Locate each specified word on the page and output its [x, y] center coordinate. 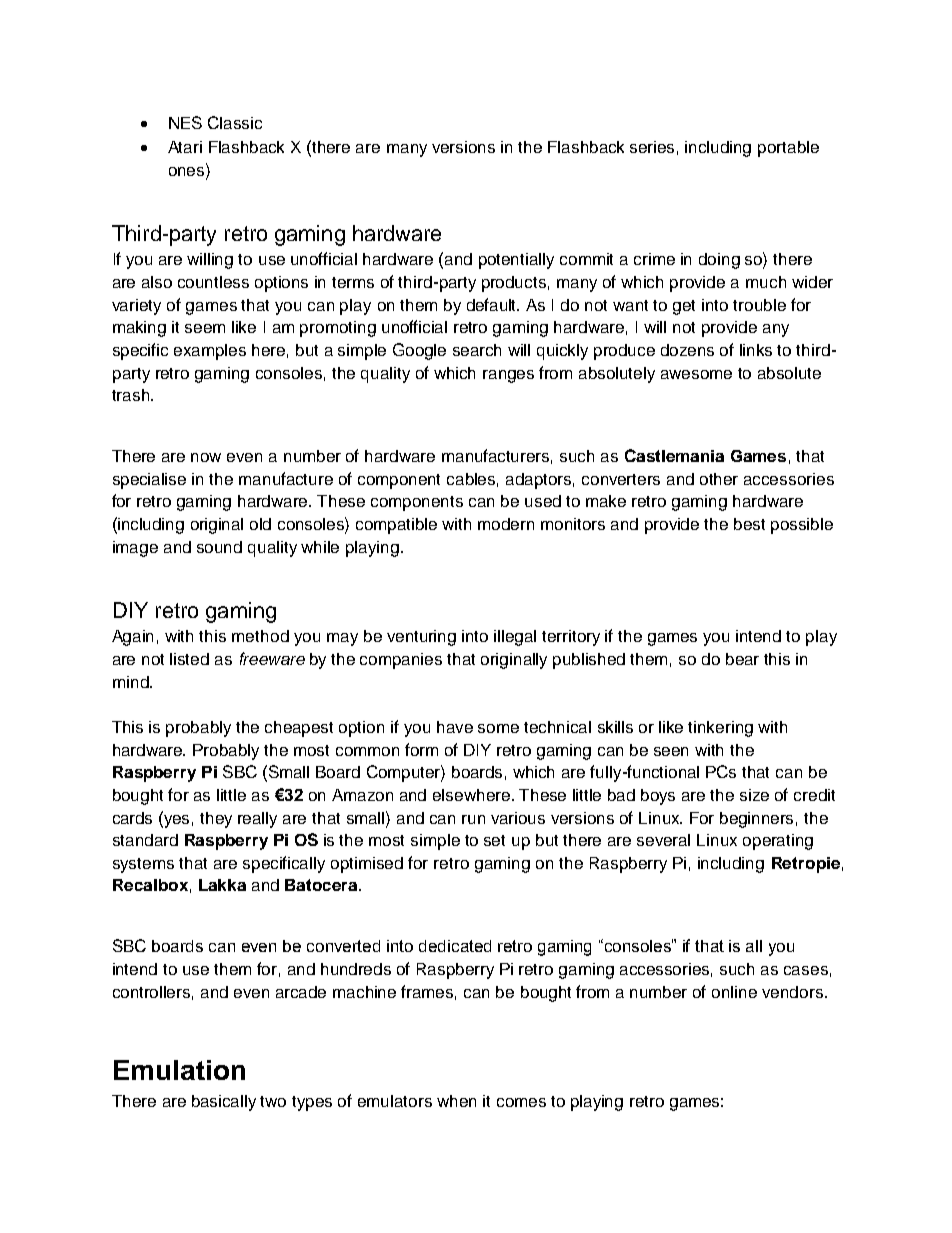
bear [742, 659]
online [734, 992]
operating [778, 842]
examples [210, 352]
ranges [508, 376]
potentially [516, 261]
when [456, 1101]
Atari [185, 147]
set [494, 840]
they [216, 820]
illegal [515, 638]
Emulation [179, 1070]
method [260, 636]
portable [788, 149]
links [756, 350]
